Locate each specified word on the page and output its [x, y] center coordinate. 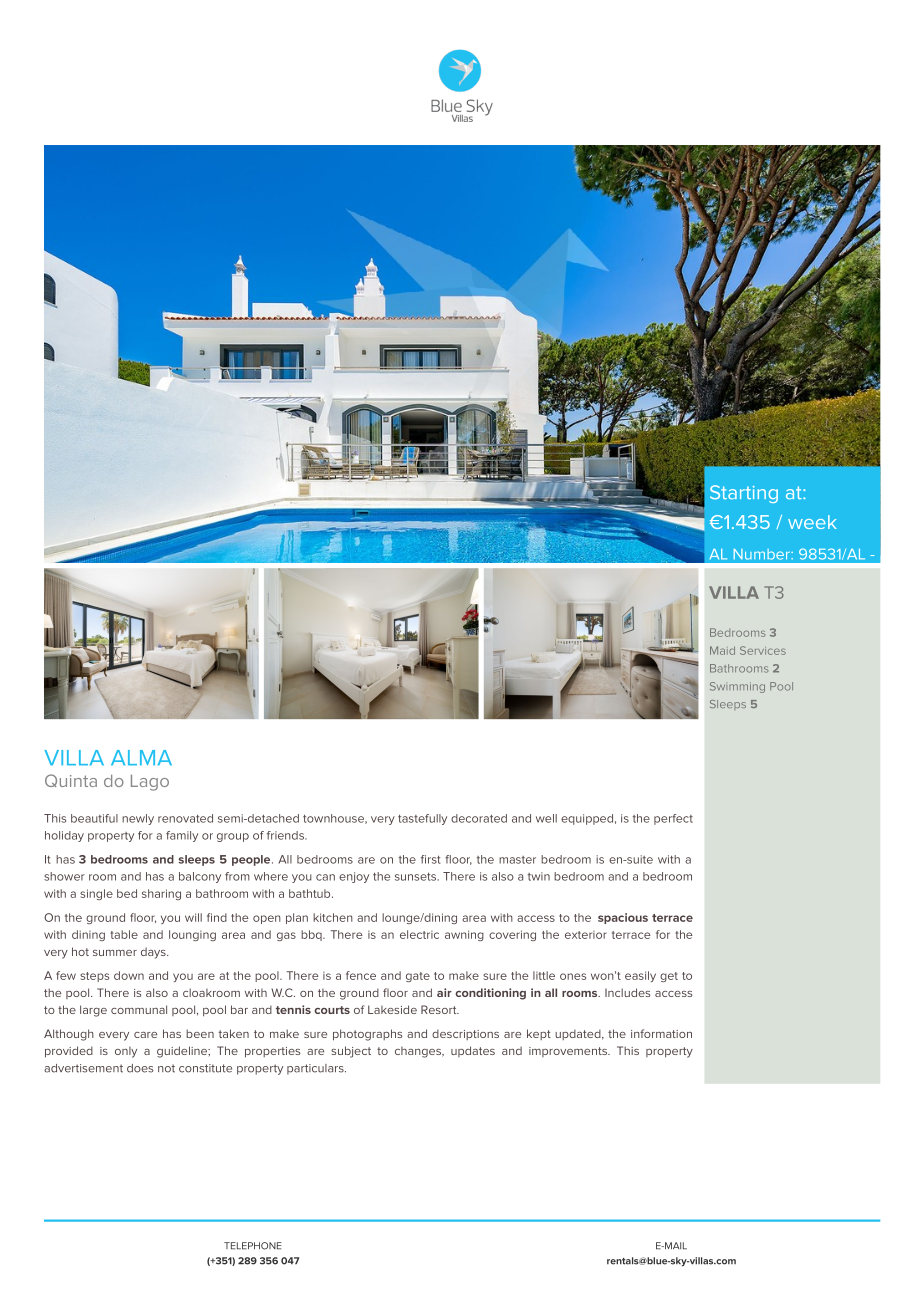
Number [763, 554]
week [812, 522]
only [126, 1052]
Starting [744, 494]
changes [419, 1052]
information [661, 1033]
